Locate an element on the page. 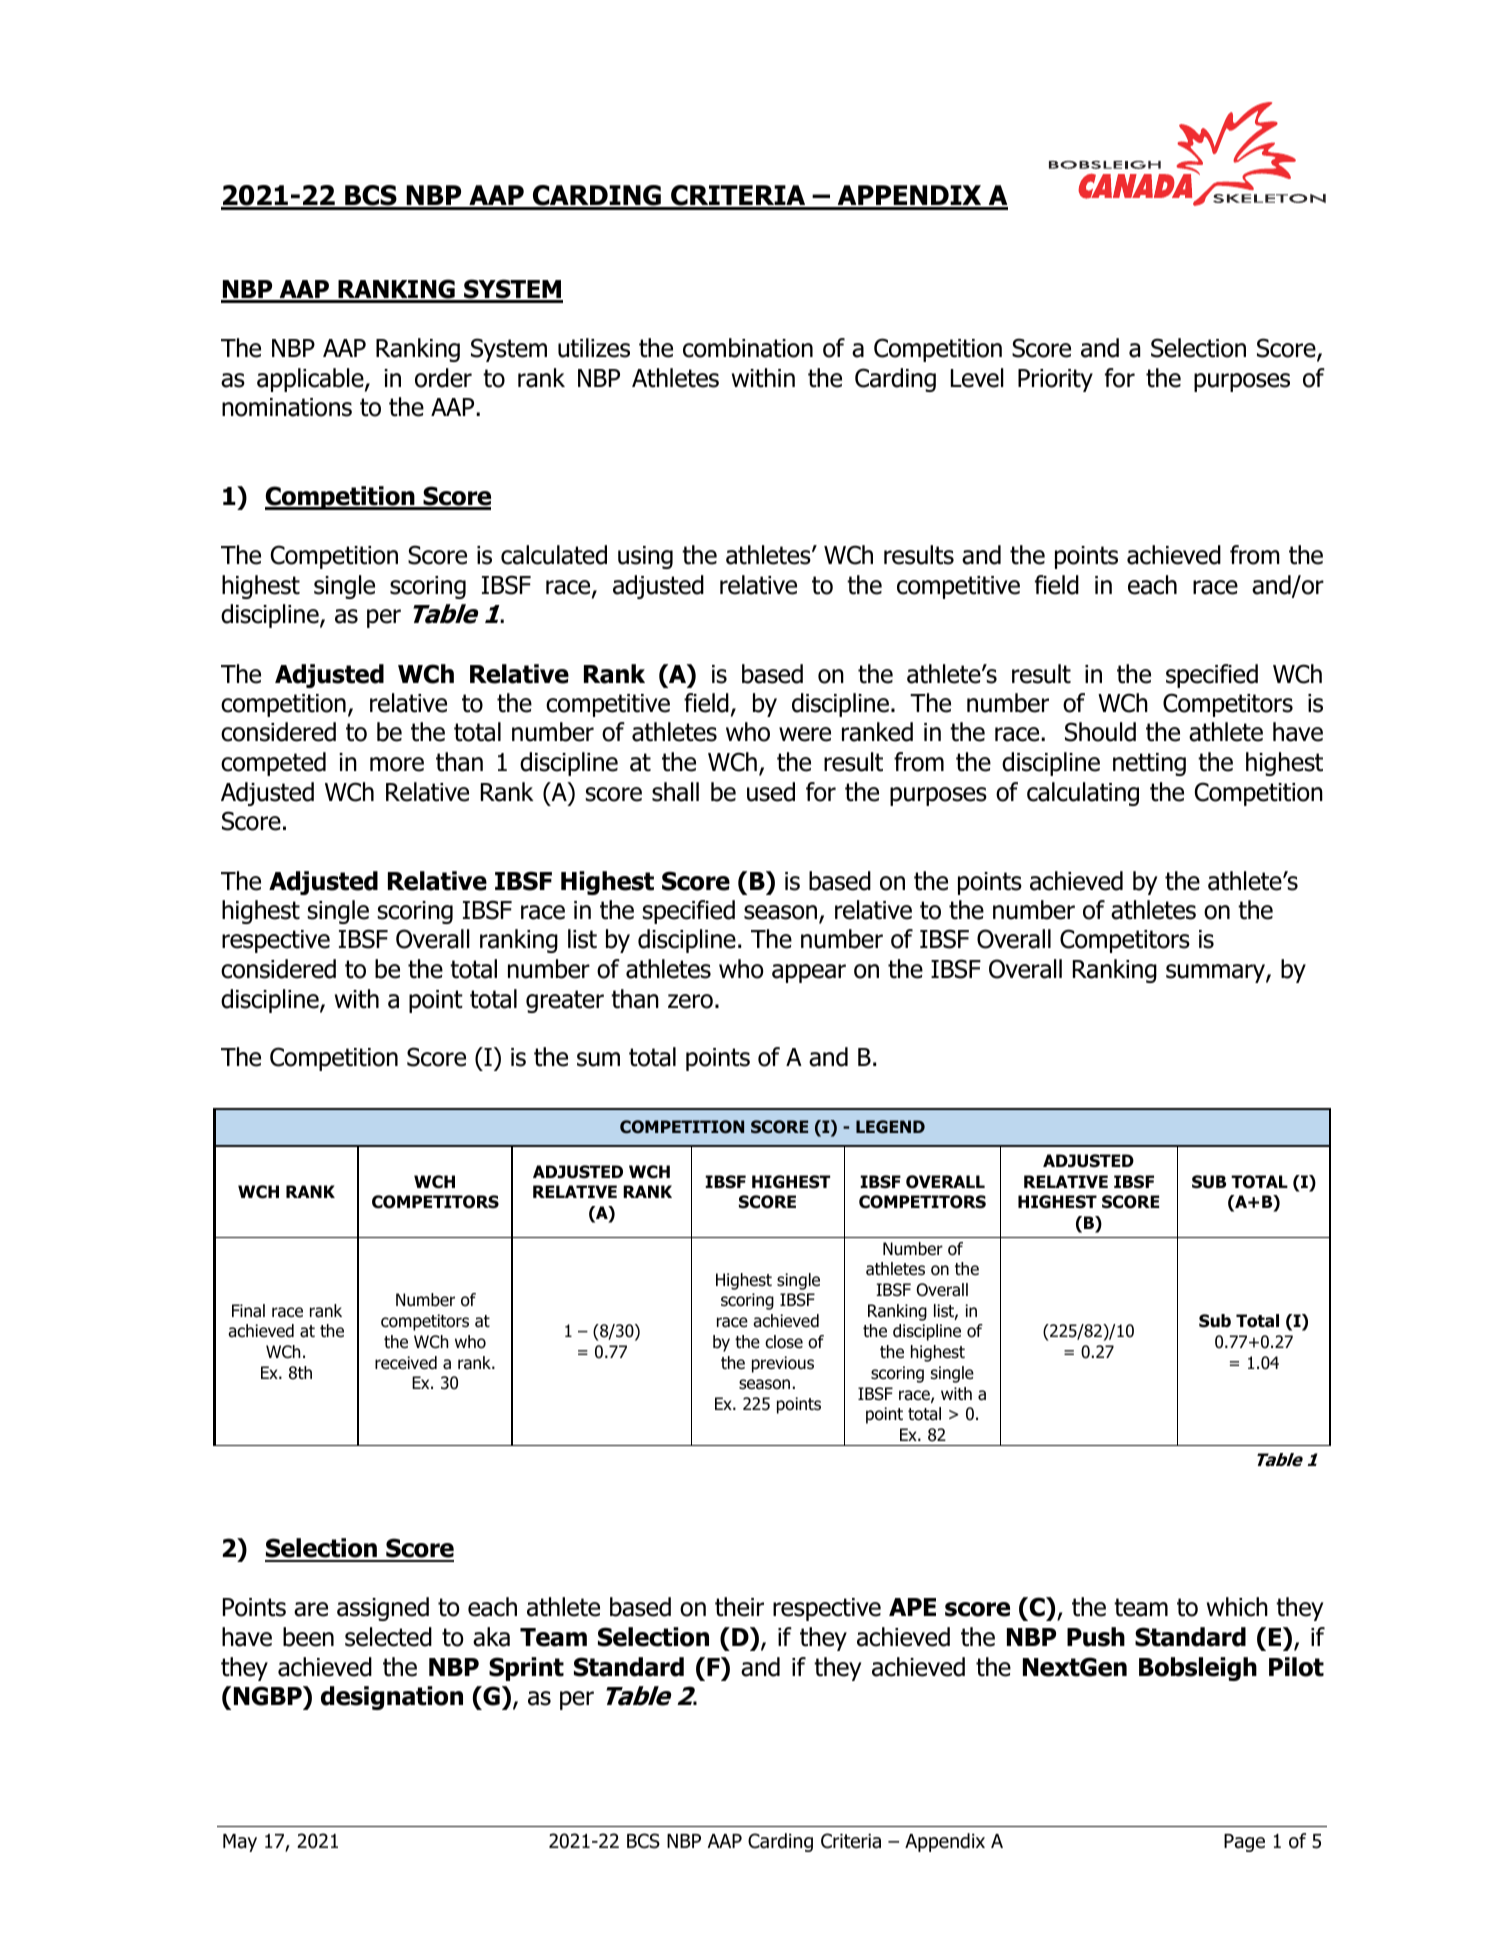  Page is located at coordinates (1244, 1843).
